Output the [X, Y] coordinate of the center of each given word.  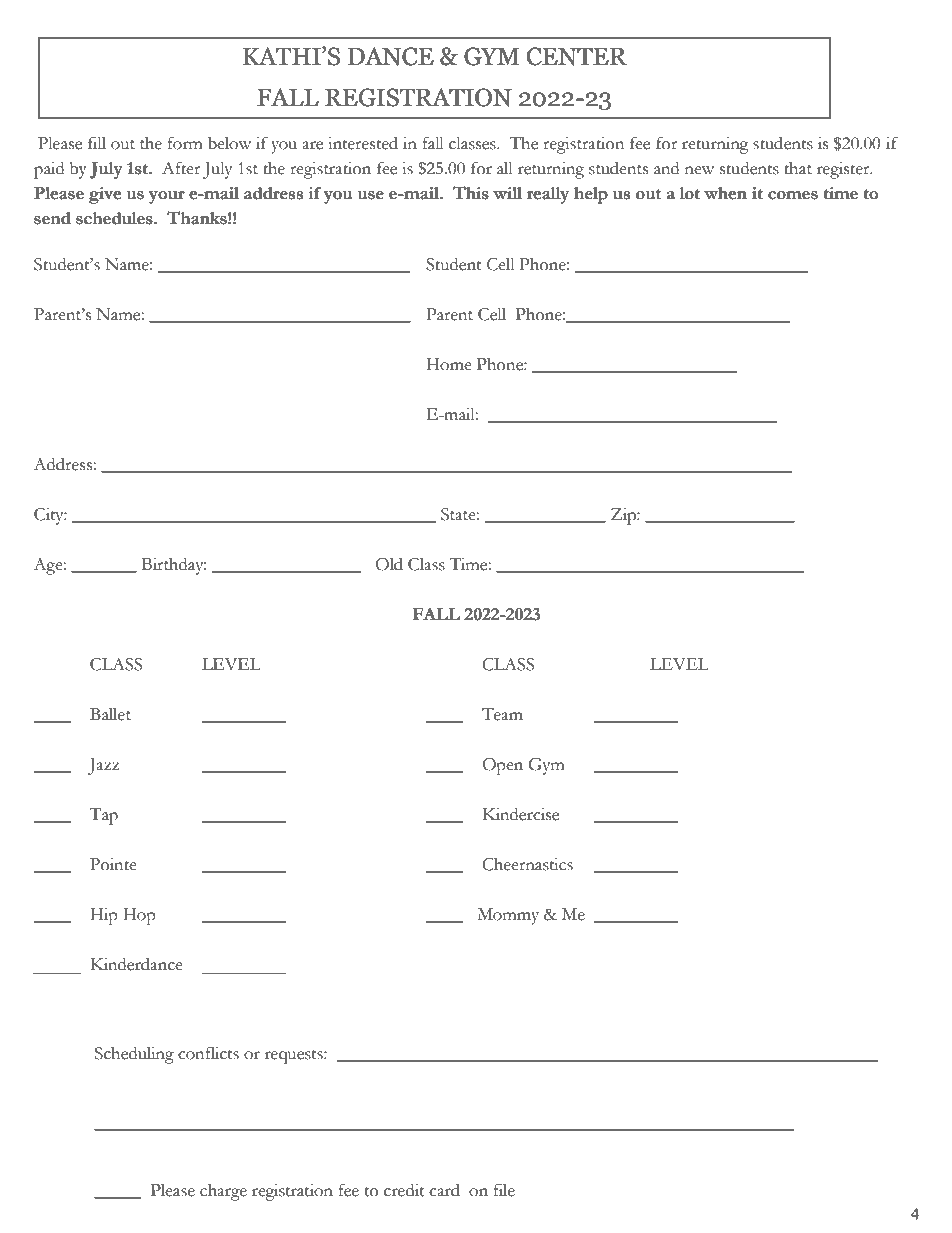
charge [223, 1192]
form [185, 143]
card [444, 1190]
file [504, 1190]
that [798, 168]
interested [363, 143]
